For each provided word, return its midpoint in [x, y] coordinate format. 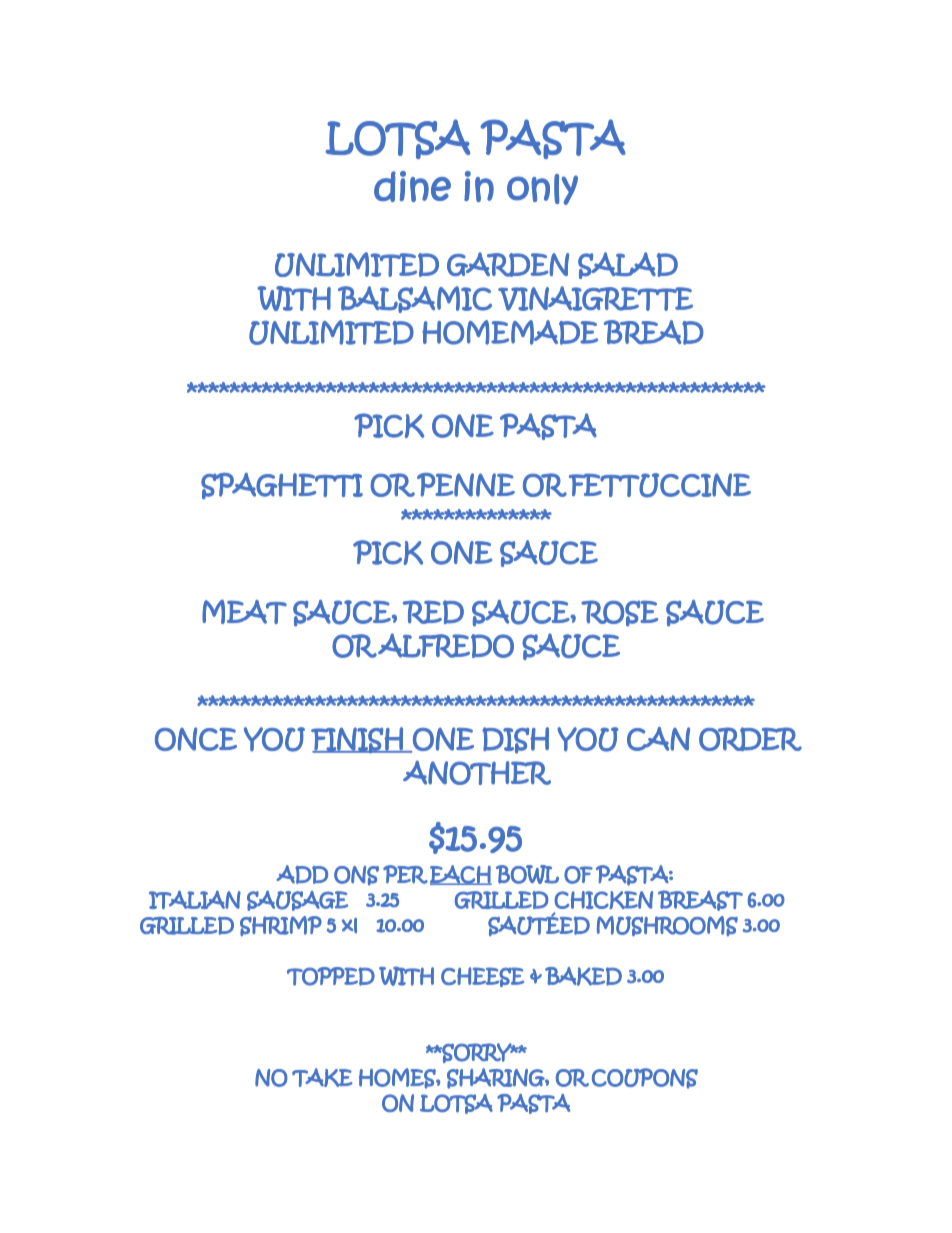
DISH [515, 740]
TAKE [322, 1077]
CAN [658, 739]
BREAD [654, 332]
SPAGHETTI [282, 486]
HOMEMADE [510, 332]
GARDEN [508, 264]
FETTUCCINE [660, 485]
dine [412, 186]
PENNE [466, 485]
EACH [461, 875]
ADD [302, 874]
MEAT [244, 611]
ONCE [196, 739]
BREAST [700, 900]
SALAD [628, 265]
